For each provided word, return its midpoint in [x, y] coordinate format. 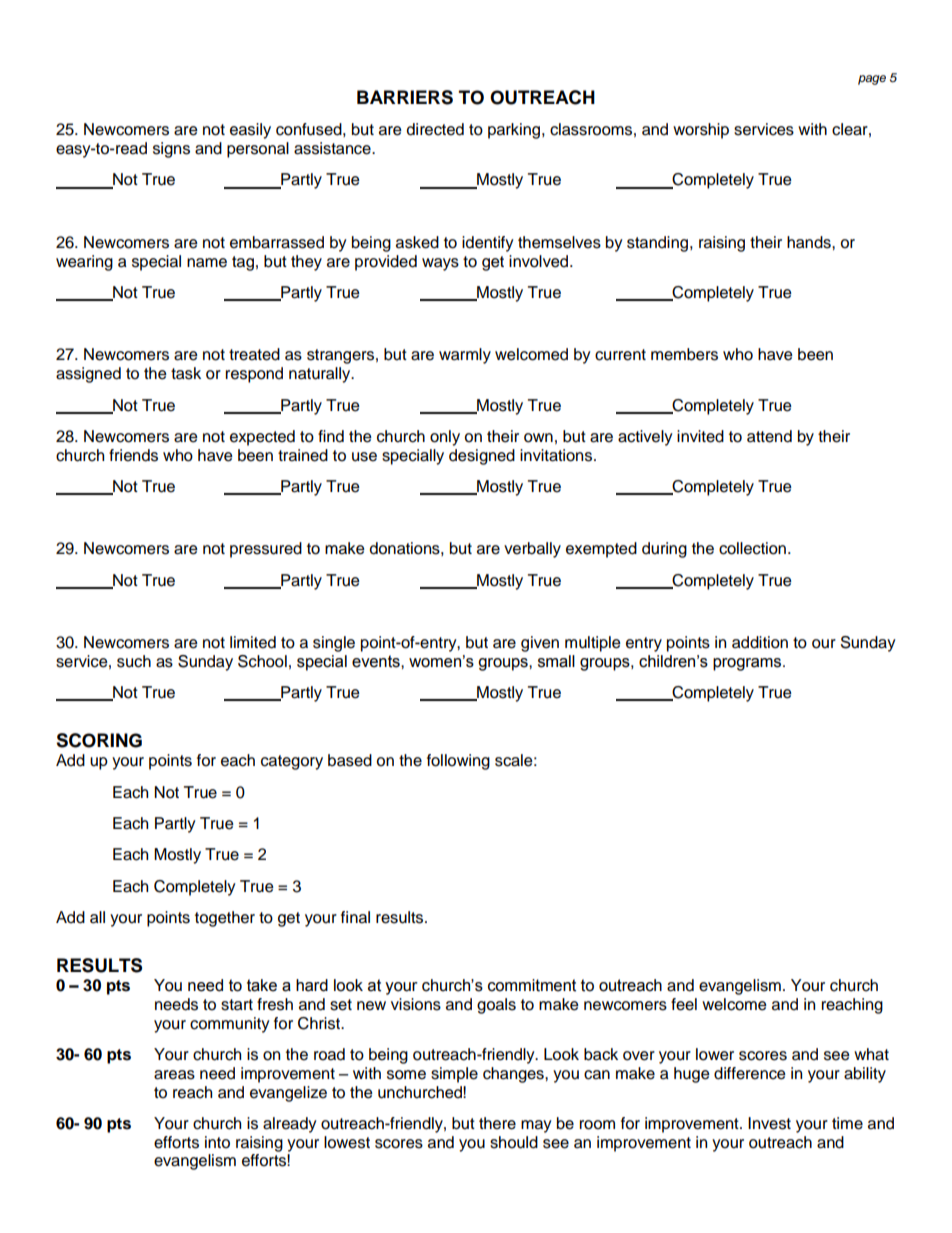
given [540, 644]
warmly [465, 356]
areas [174, 1075]
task [186, 373]
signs [171, 150]
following [458, 762]
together [225, 919]
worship [701, 131]
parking [515, 131]
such [134, 661]
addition [760, 642]
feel [684, 1004]
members [684, 354]
